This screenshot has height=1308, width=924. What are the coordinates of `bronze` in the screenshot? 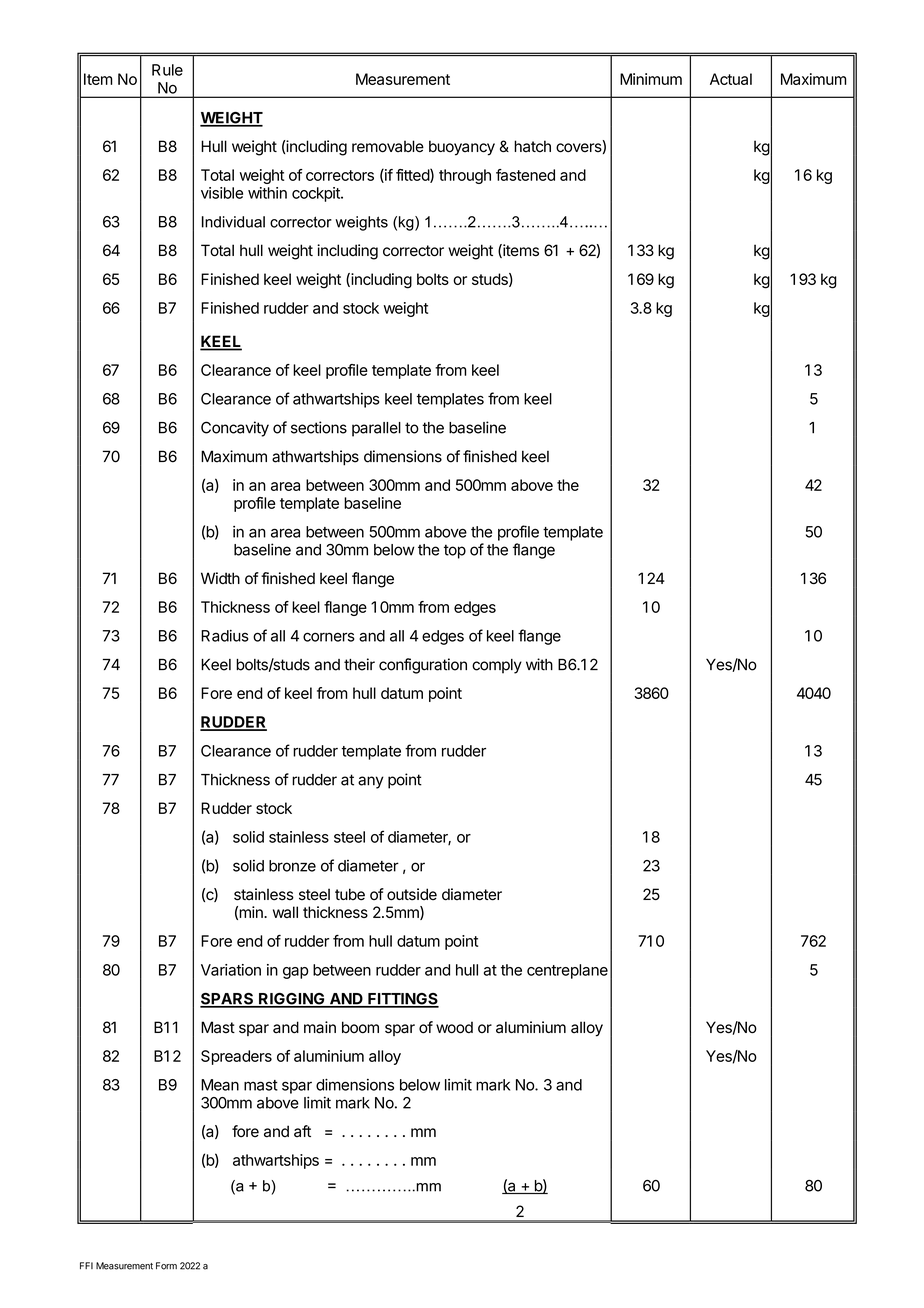 It's located at (292, 866).
